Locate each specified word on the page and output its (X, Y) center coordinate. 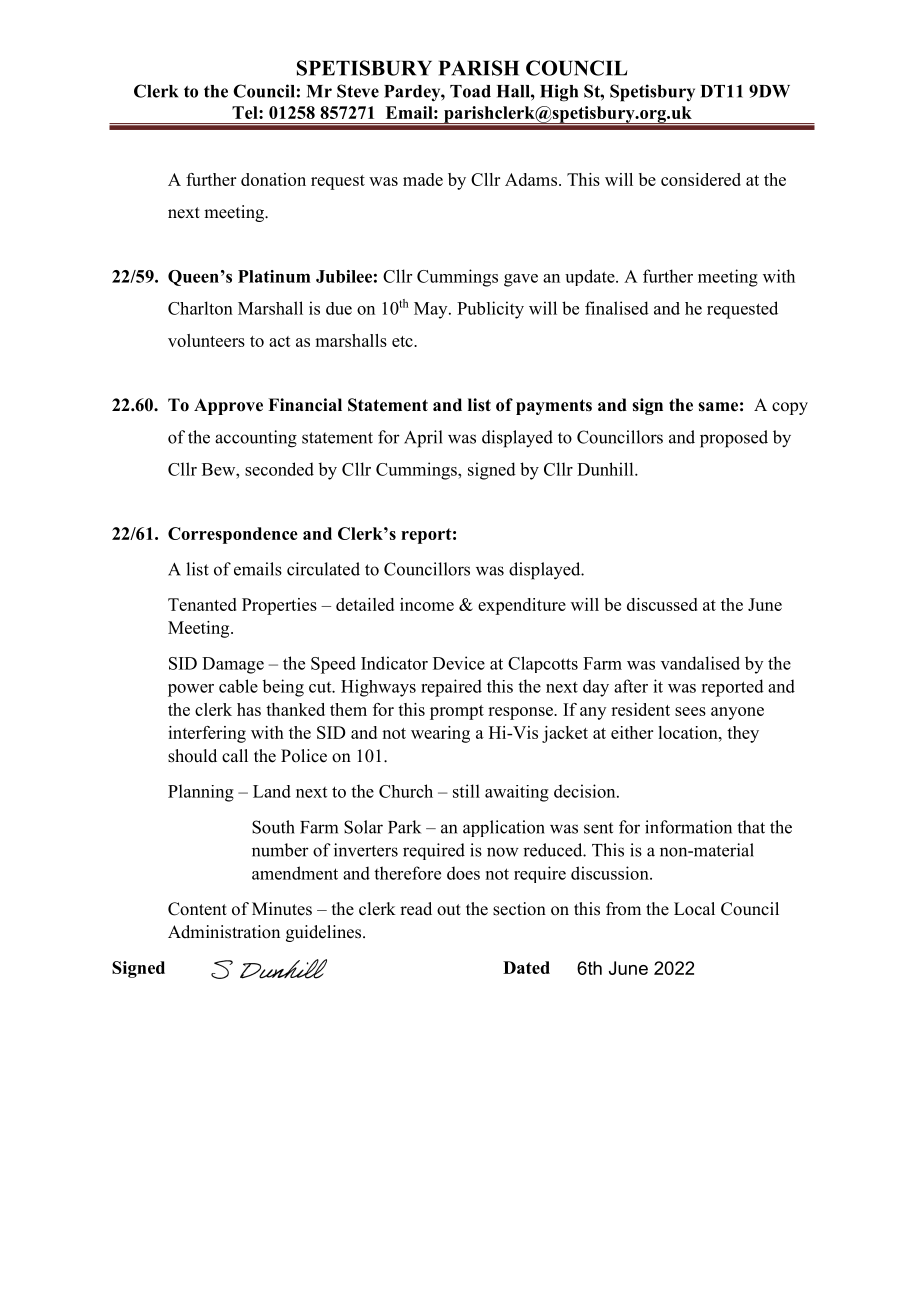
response (521, 713)
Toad (470, 91)
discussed (662, 604)
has (249, 709)
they (743, 734)
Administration (224, 932)
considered (701, 179)
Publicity (490, 310)
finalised (617, 308)
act (280, 341)
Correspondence (233, 535)
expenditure (522, 606)
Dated (526, 967)
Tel (246, 112)
